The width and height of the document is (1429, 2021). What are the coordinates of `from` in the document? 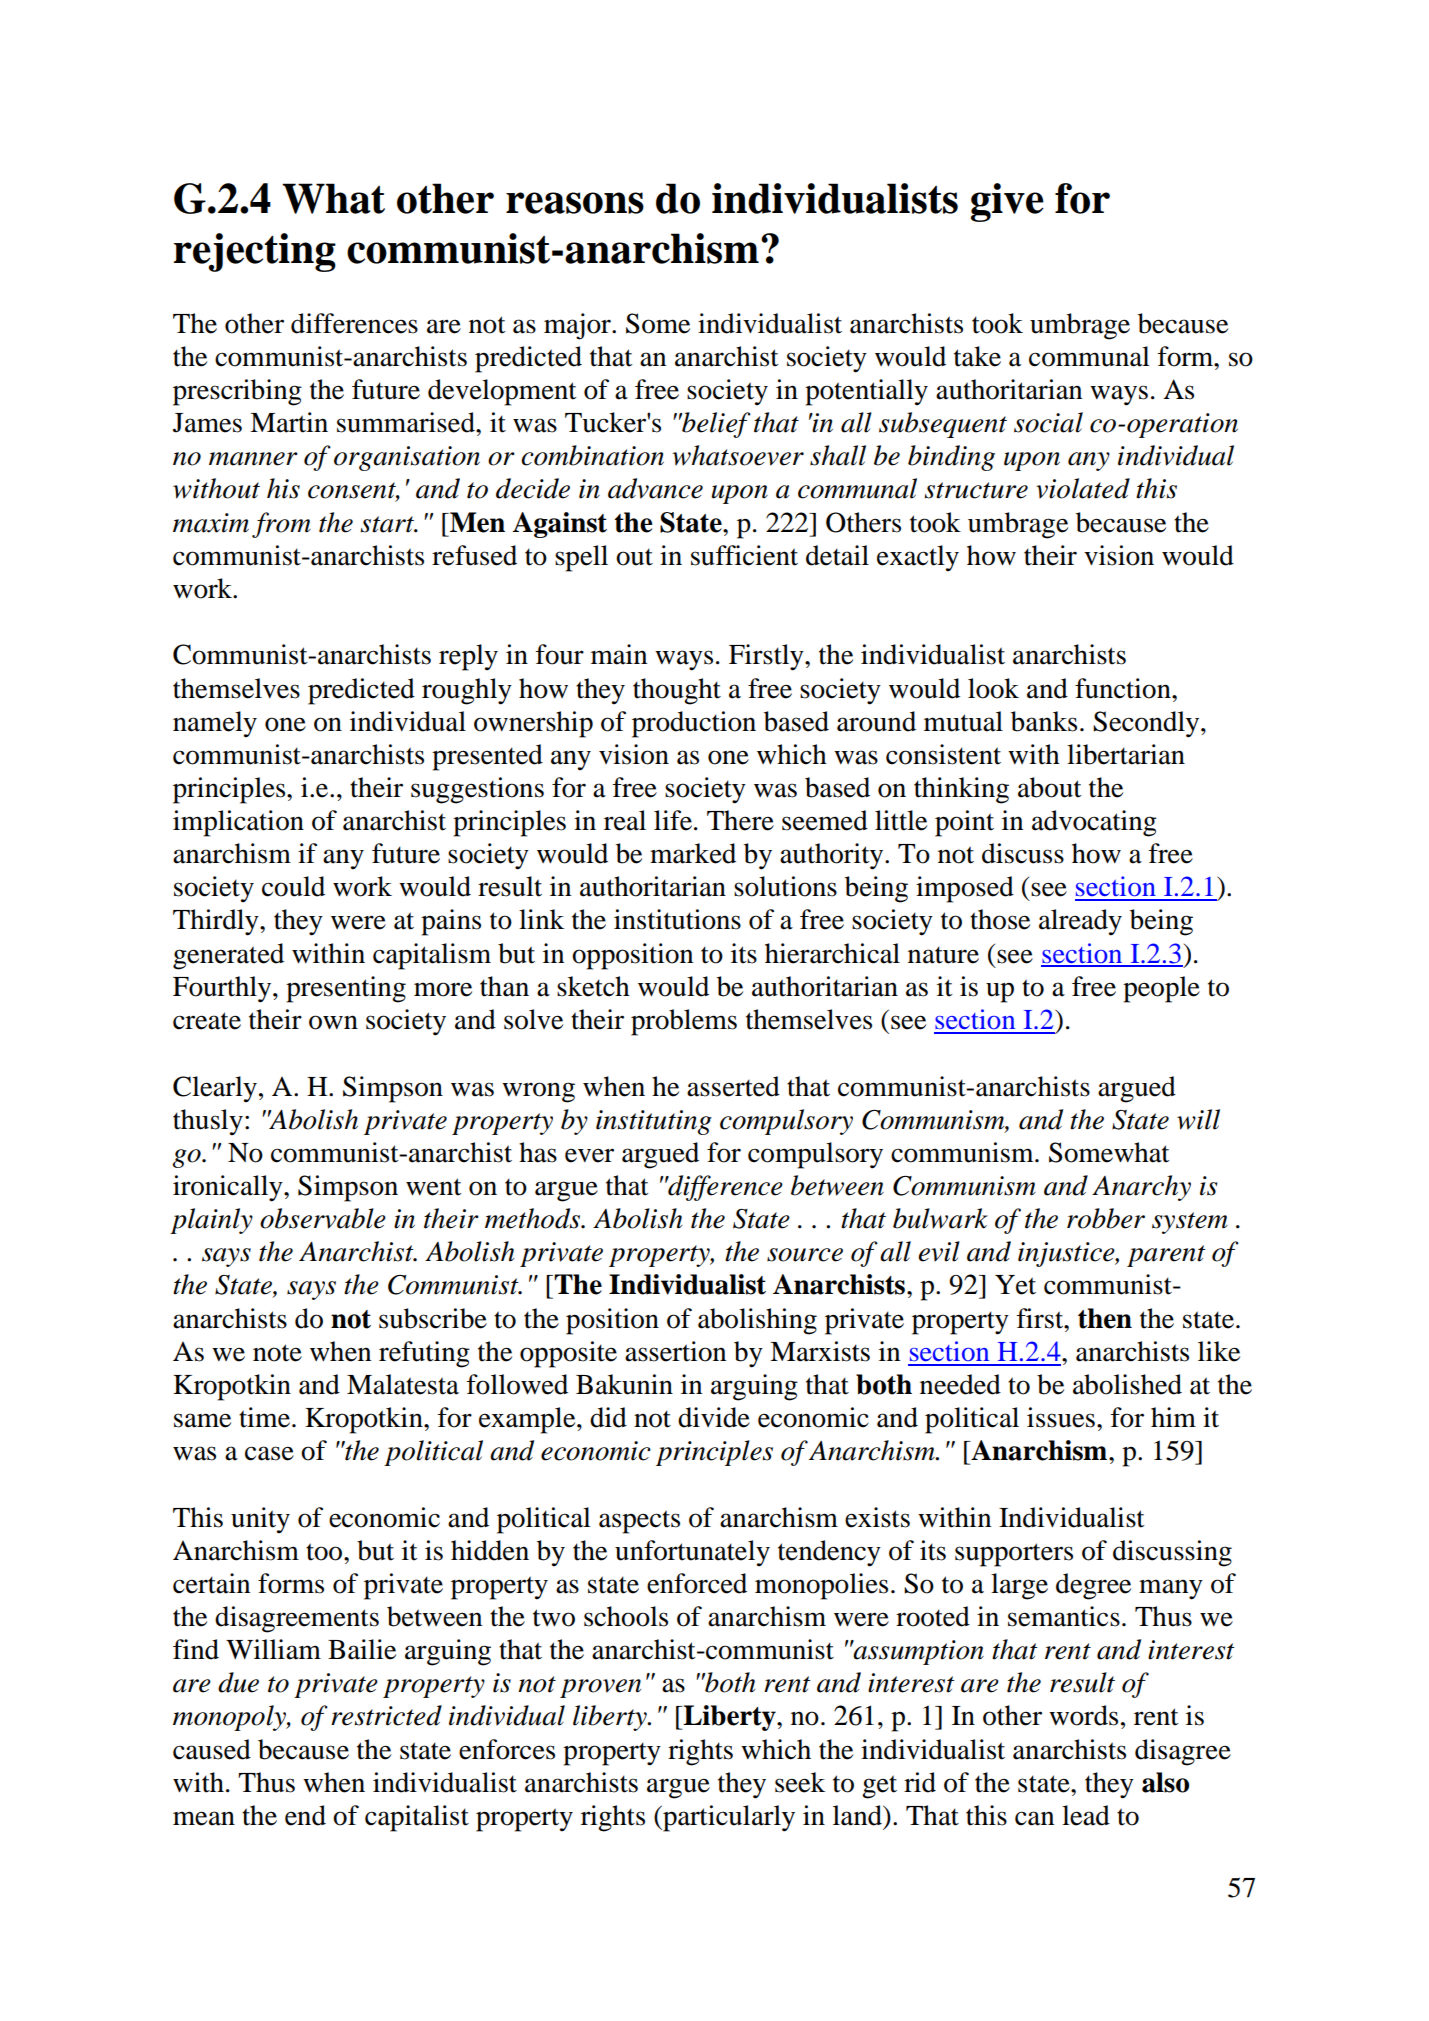 It's located at (281, 525).
